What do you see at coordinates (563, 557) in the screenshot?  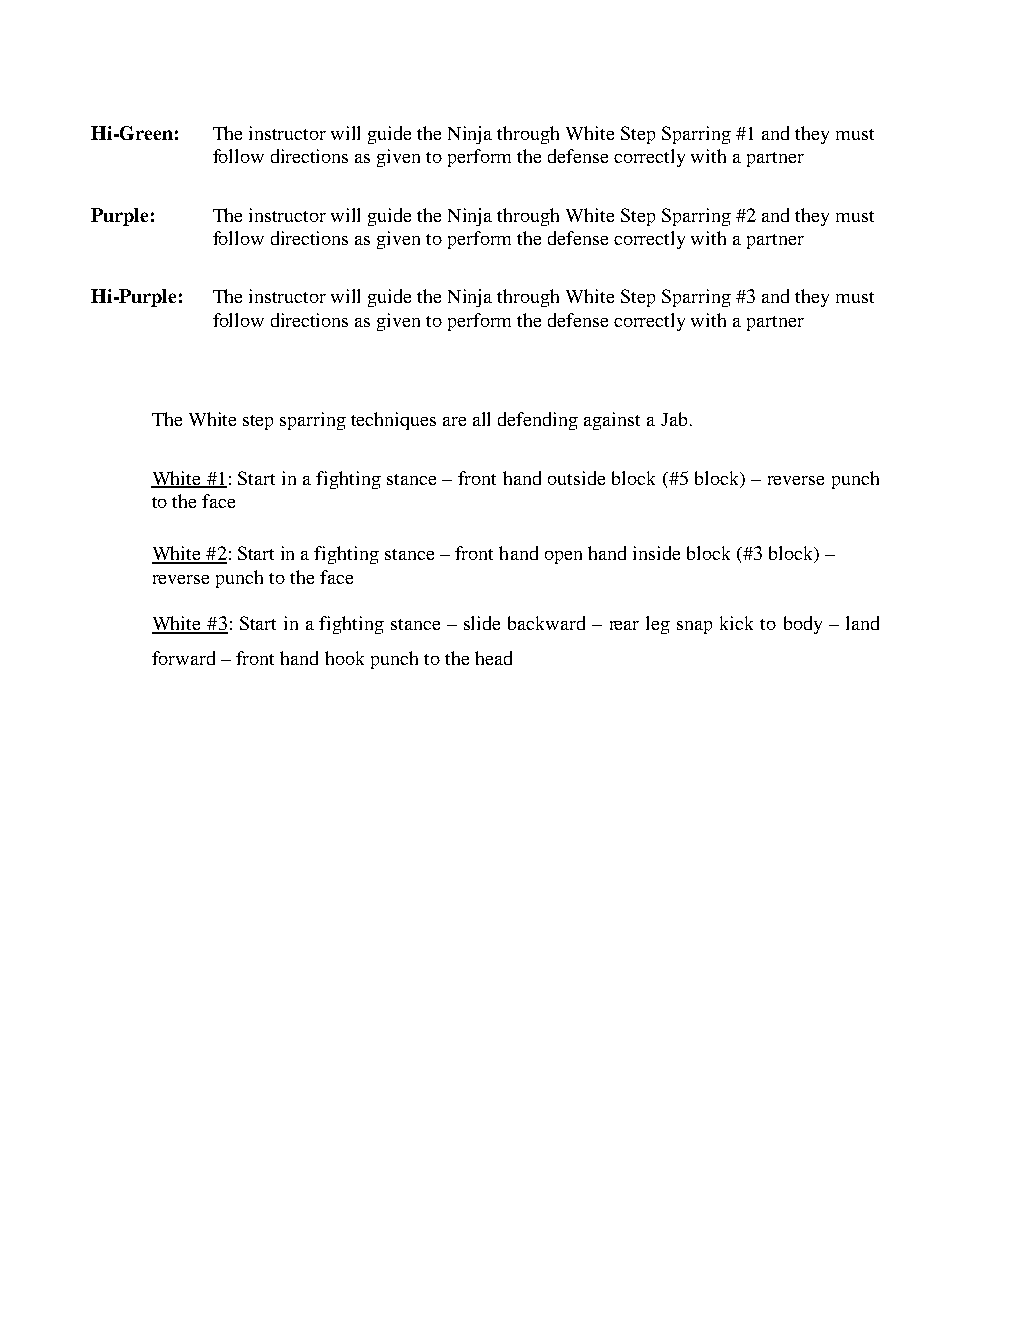 I see `open` at bounding box center [563, 557].
